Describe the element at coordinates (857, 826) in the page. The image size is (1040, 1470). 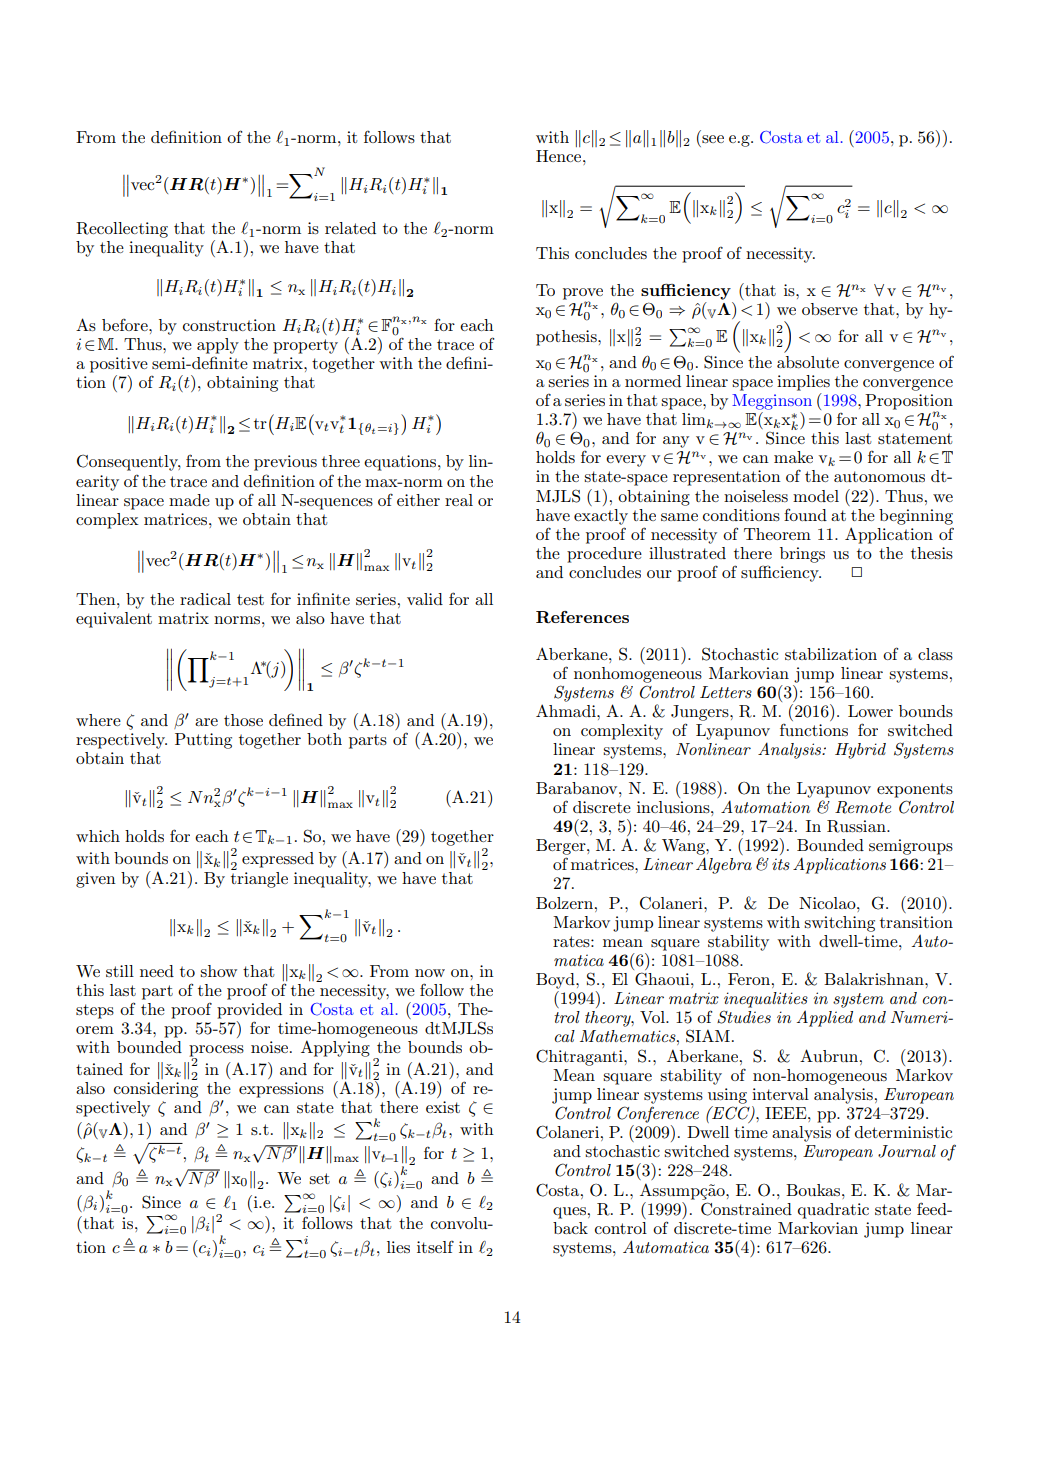
I see `Russian` at that location.
